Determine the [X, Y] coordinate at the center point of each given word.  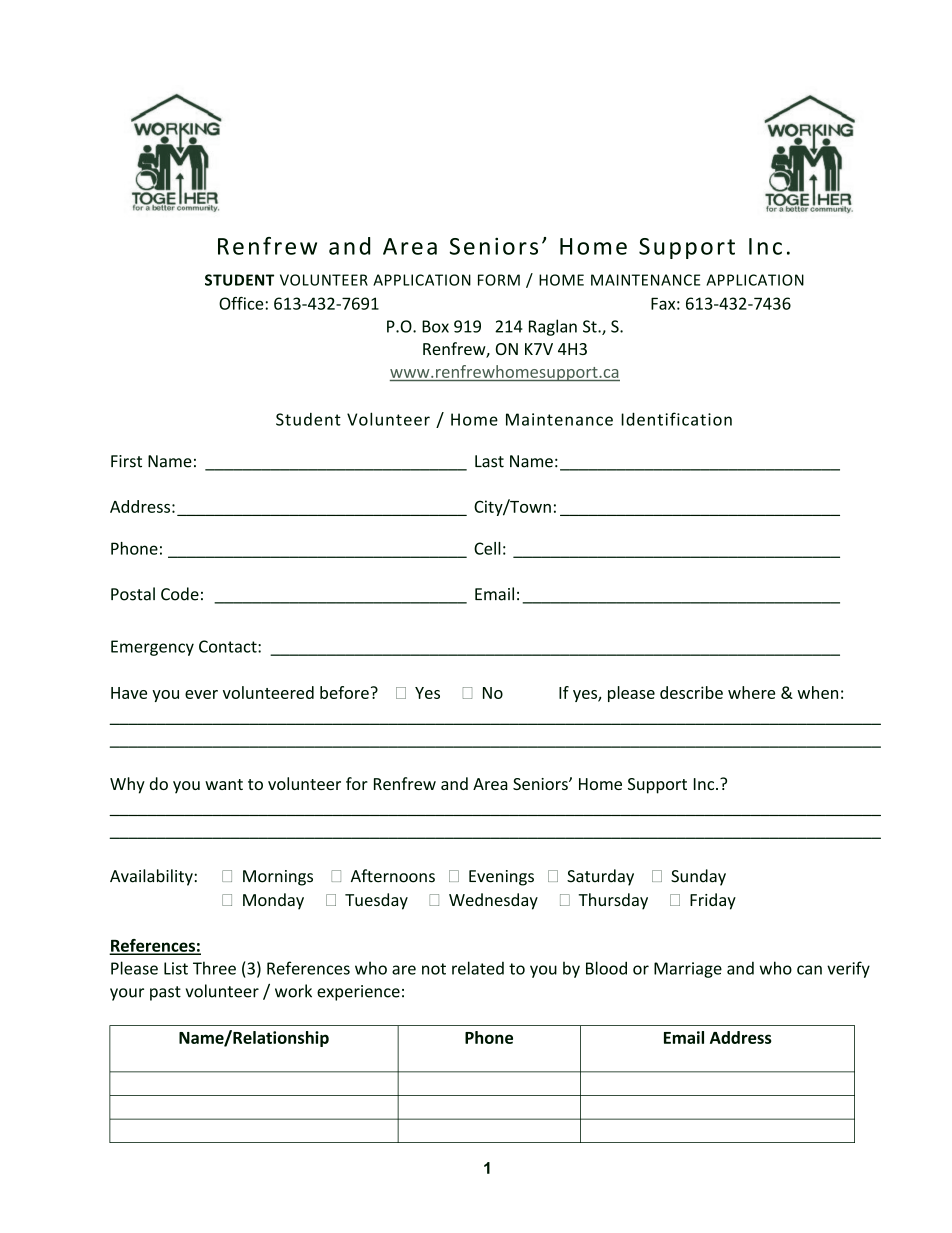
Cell [487, 548]
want [224, 784]
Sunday [698, 877]
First [126, 461]
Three [214, 968]
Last [489, 461]
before [344, 692]
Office [242, 303]
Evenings [501, 878]
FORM [499, 280]
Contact [229, 646]
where [751, 692]
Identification [676, 419]
